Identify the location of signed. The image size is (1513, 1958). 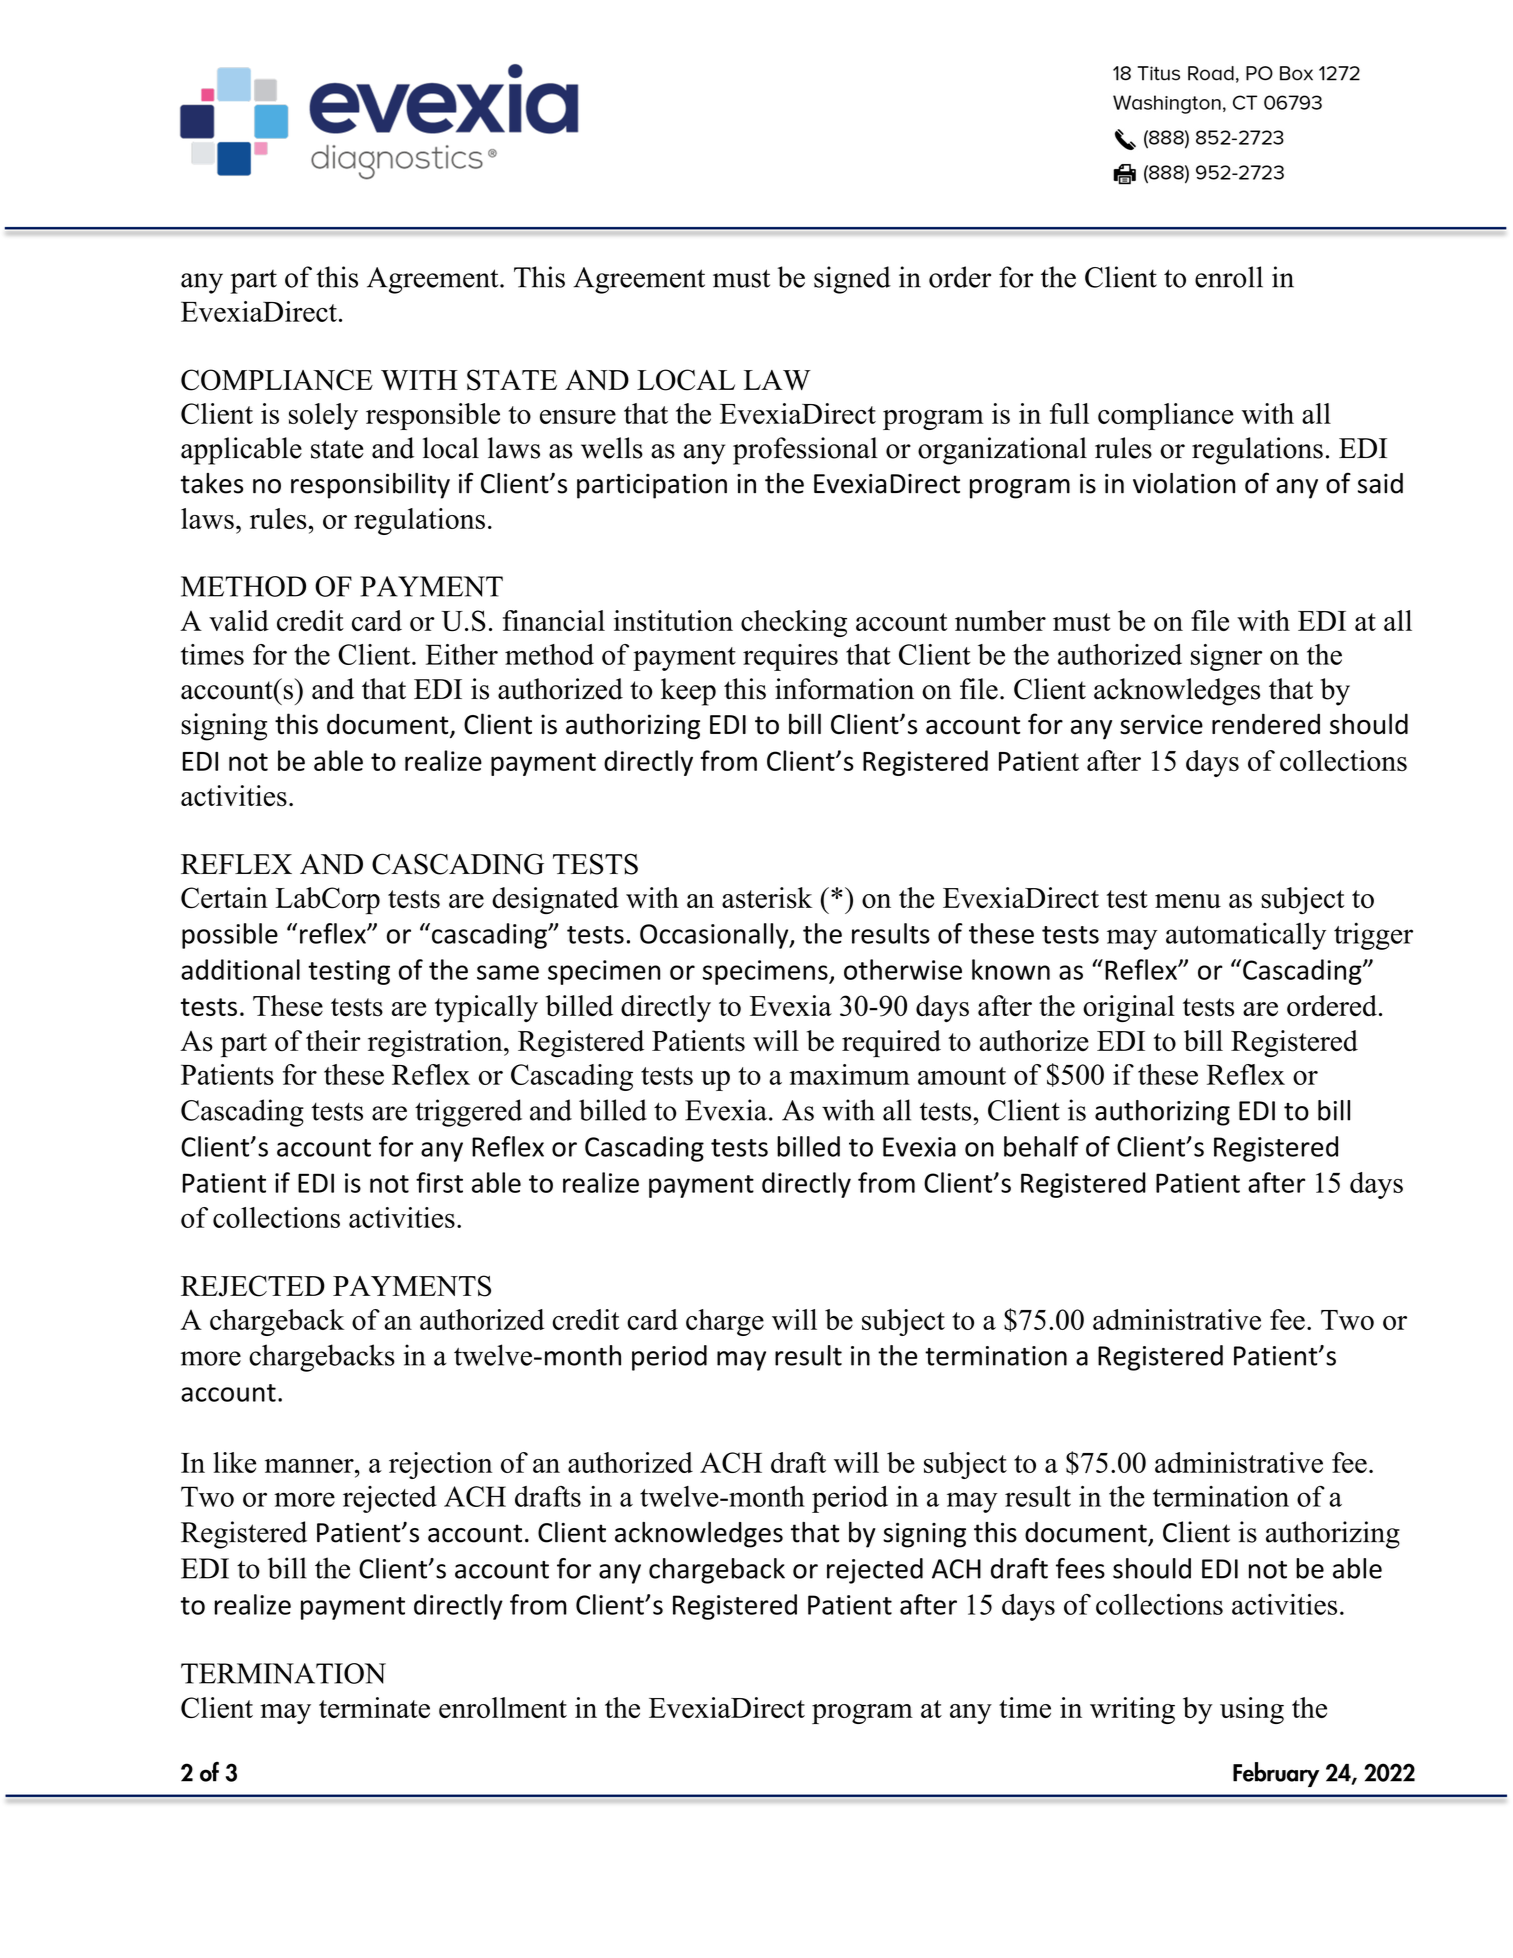
(852, 280).
